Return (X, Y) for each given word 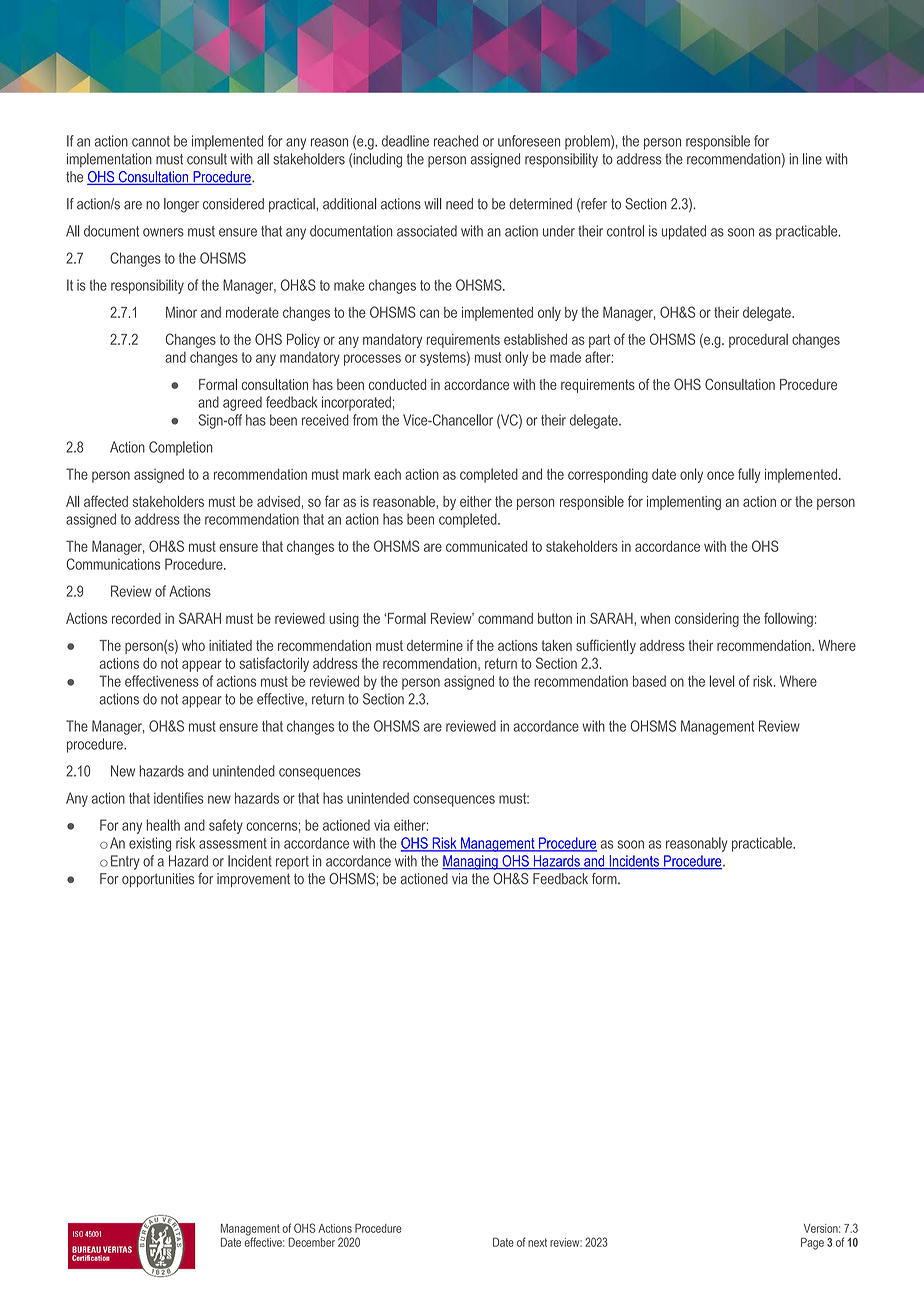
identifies (179, 798)
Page (812, 1244)
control (625, 231)
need (459, 204)
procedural (758, 341)
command (505, 618)
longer (181, 205)
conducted (397, 384)
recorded (136, 618)
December (311, 1242)
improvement (253, 880)
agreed (242, 404)
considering (707, 620)
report (292, 863)
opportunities (158, 880)
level (722, 681)
